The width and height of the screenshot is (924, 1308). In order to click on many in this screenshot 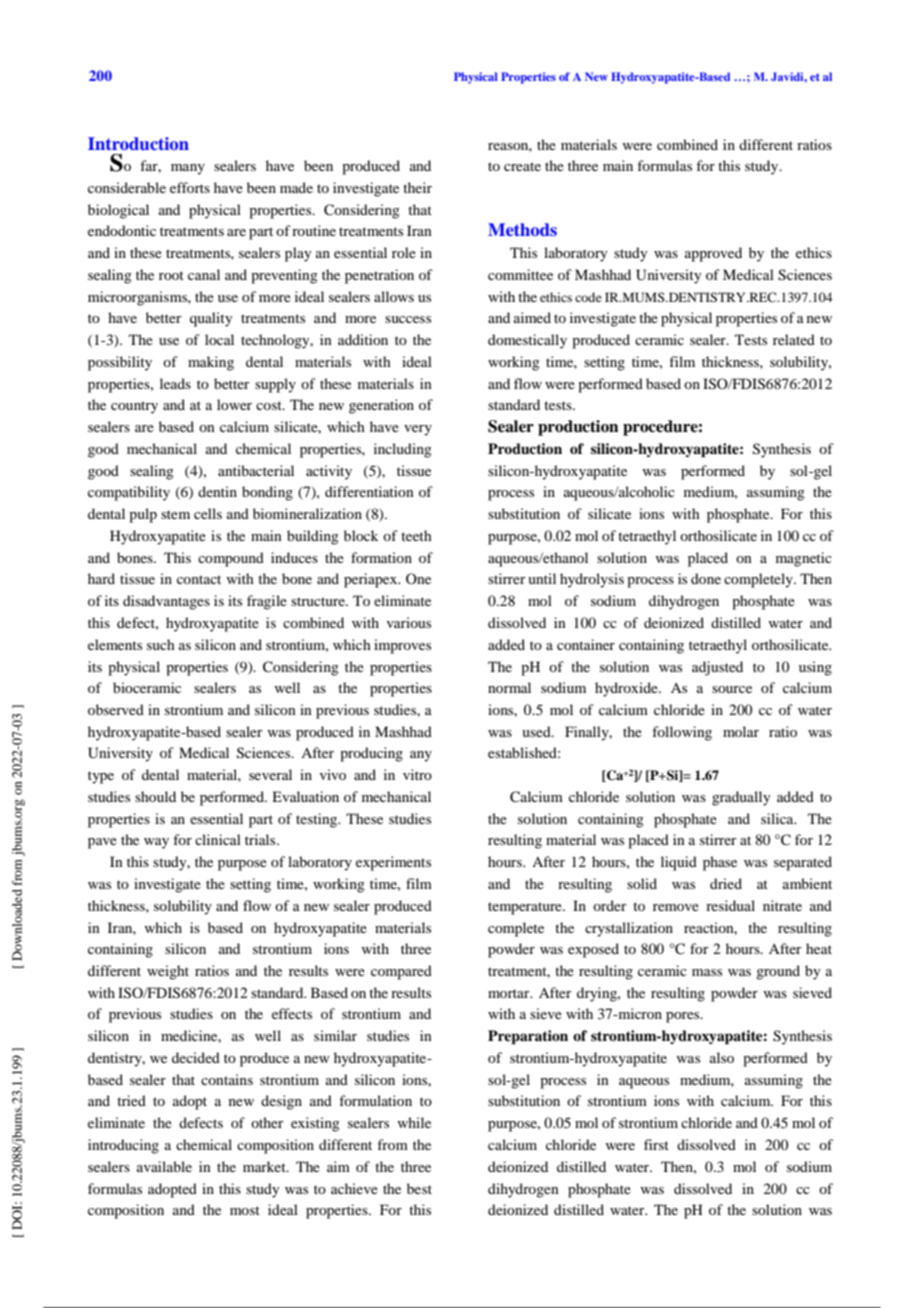, I will do `click(188, 169)`.
